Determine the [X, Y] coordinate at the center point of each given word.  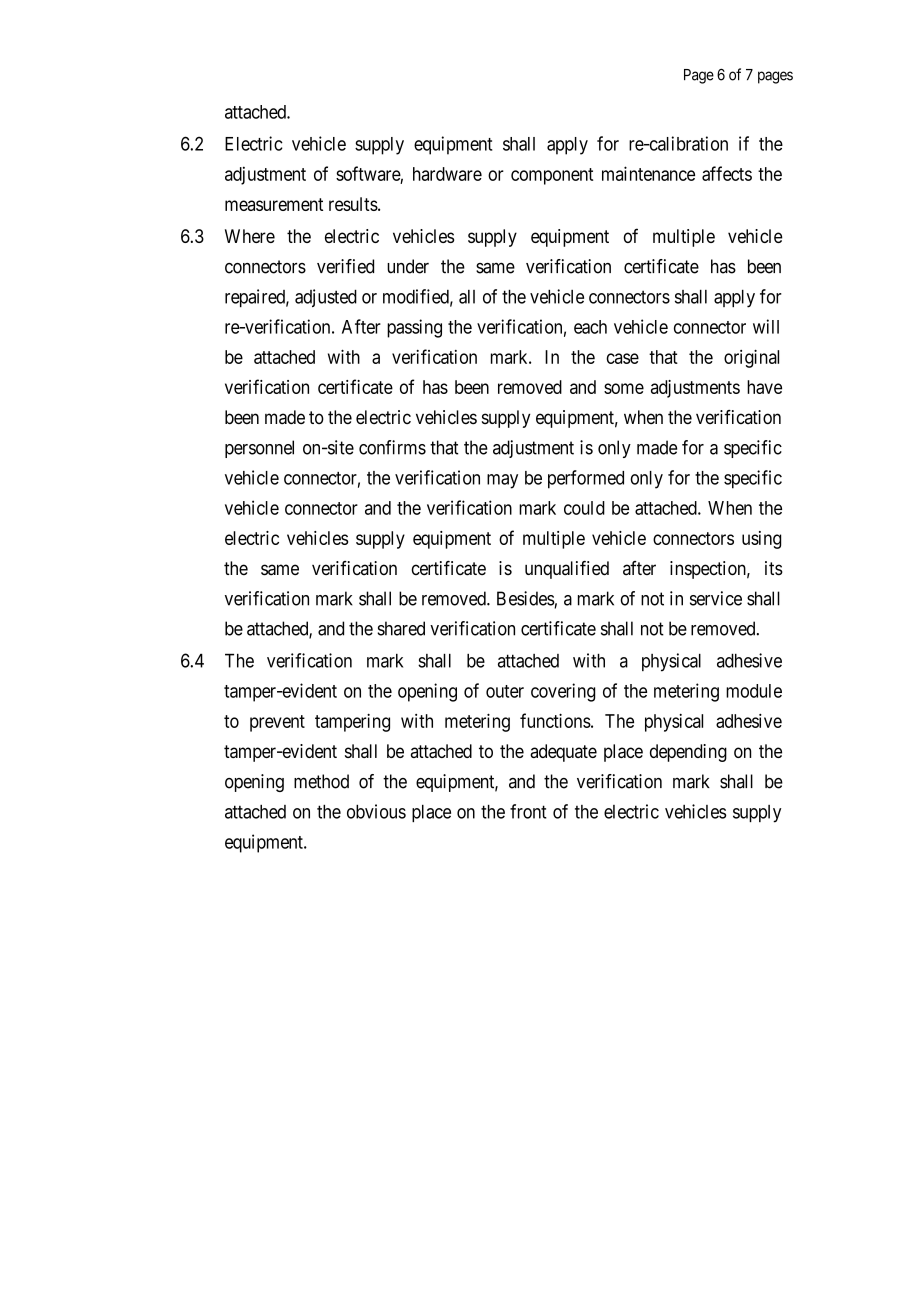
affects [727, 173]
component [552, 176]
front [528, 811]
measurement [274, 204]
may [502, 481]
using [761, 540]
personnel [259, 449]
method [321, 781]
